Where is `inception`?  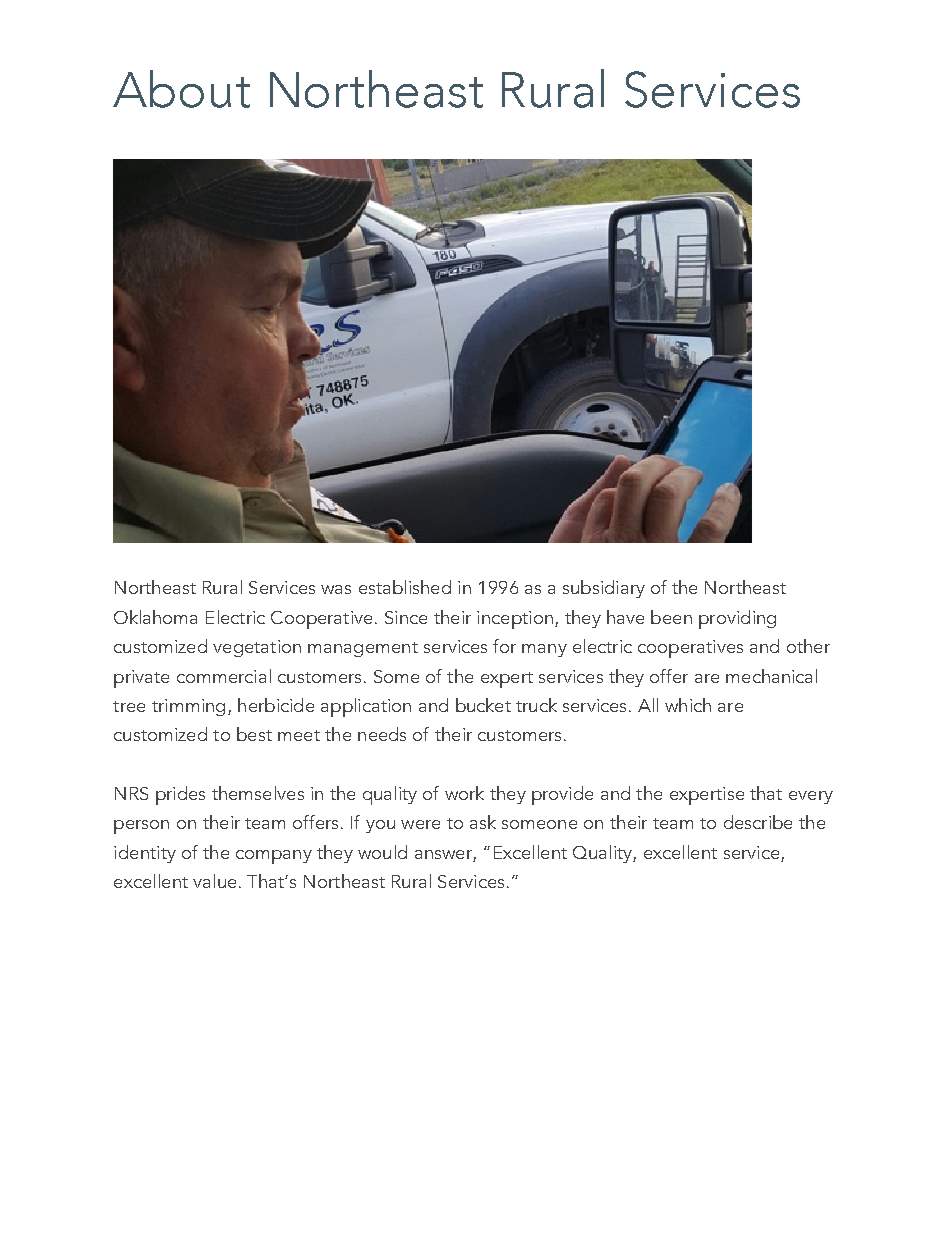
inception is located at coordinates (515, 620).
